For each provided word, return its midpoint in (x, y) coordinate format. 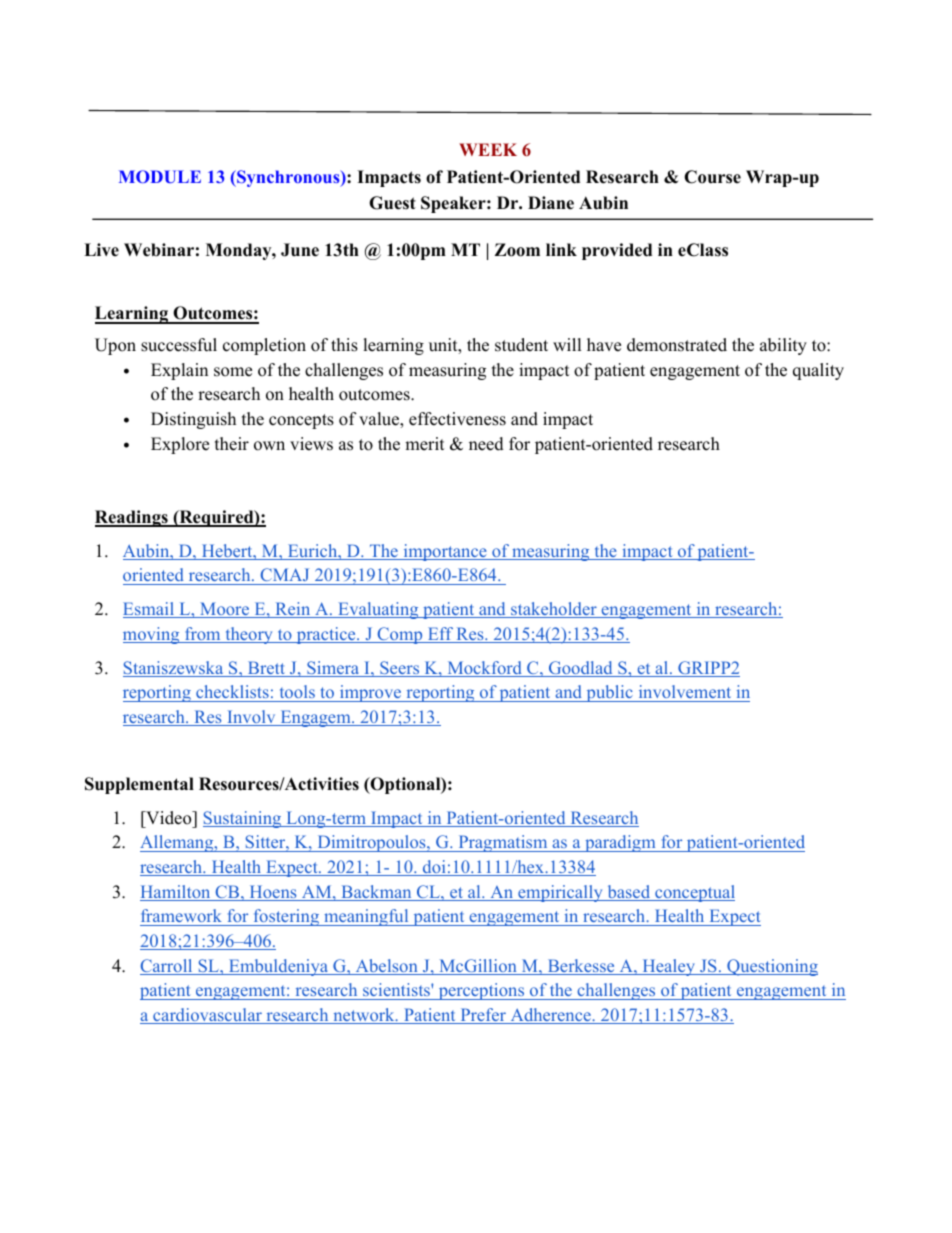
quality (818, 371)
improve (371, 693)
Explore (180, 445)
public (609, 693)
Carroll (167, 967)
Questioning (771, 967)
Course (712, 177)
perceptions (481, 991)
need (486, 444)
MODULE (160, 176)
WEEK (488, 149)
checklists (232, 691)
